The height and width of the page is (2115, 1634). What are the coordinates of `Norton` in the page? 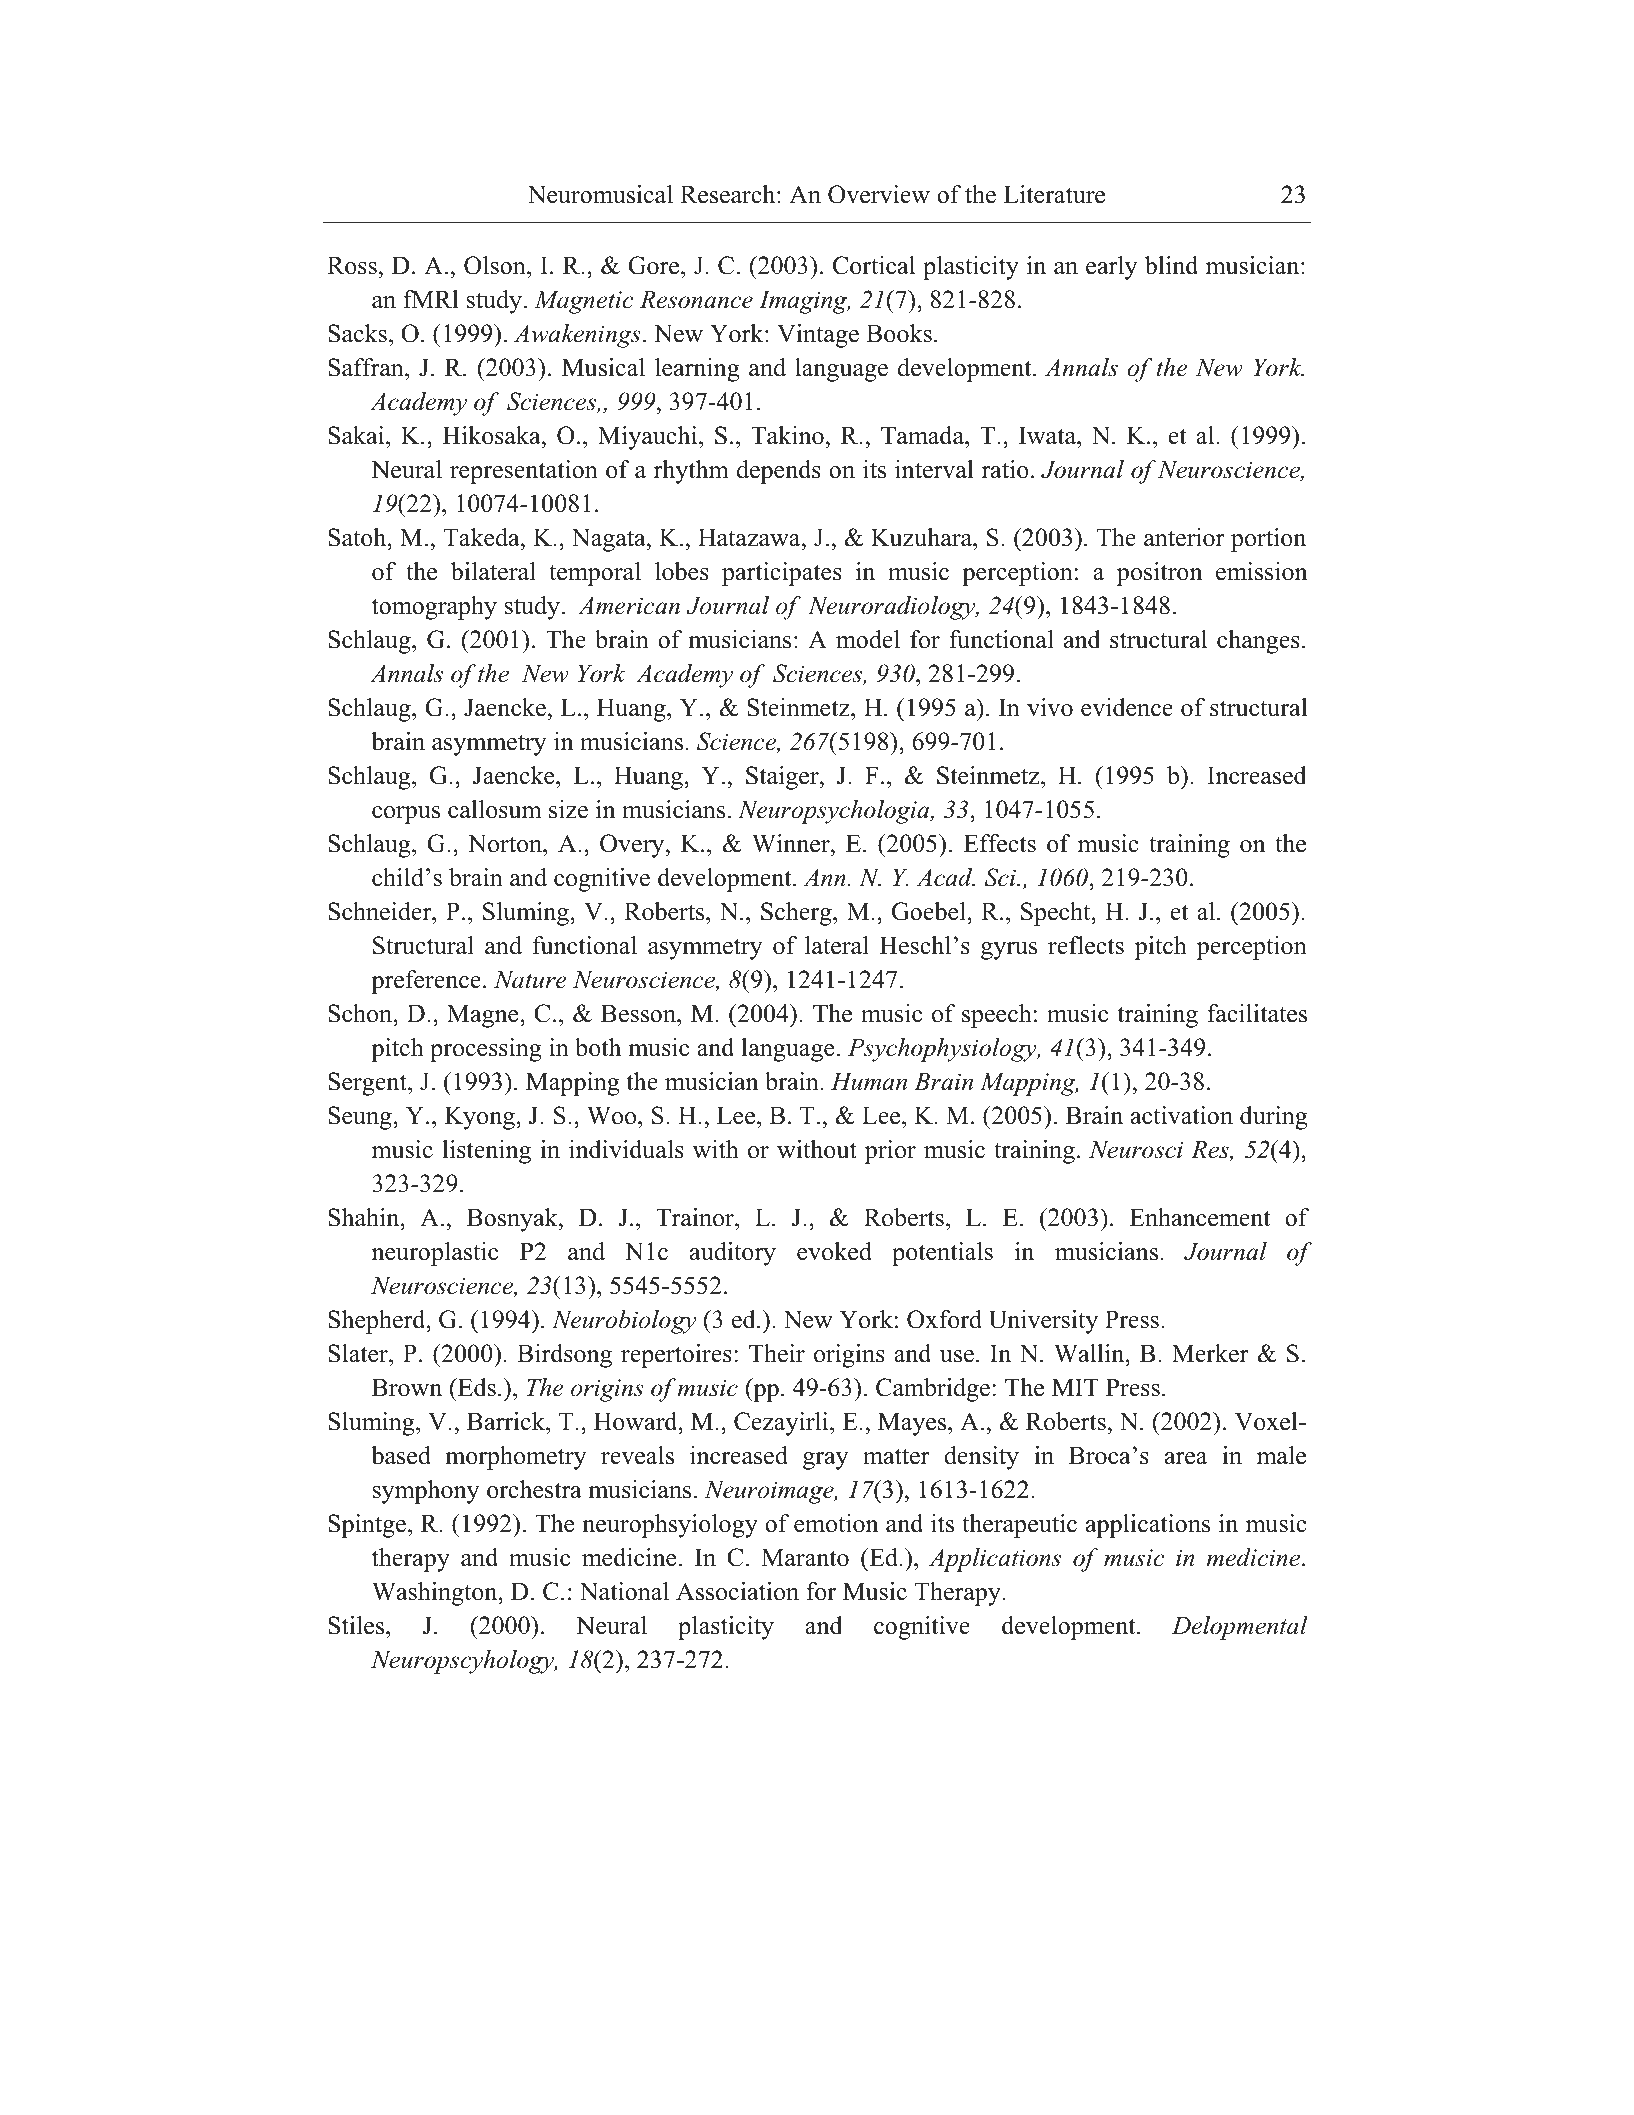 It's located at (506, 843).
